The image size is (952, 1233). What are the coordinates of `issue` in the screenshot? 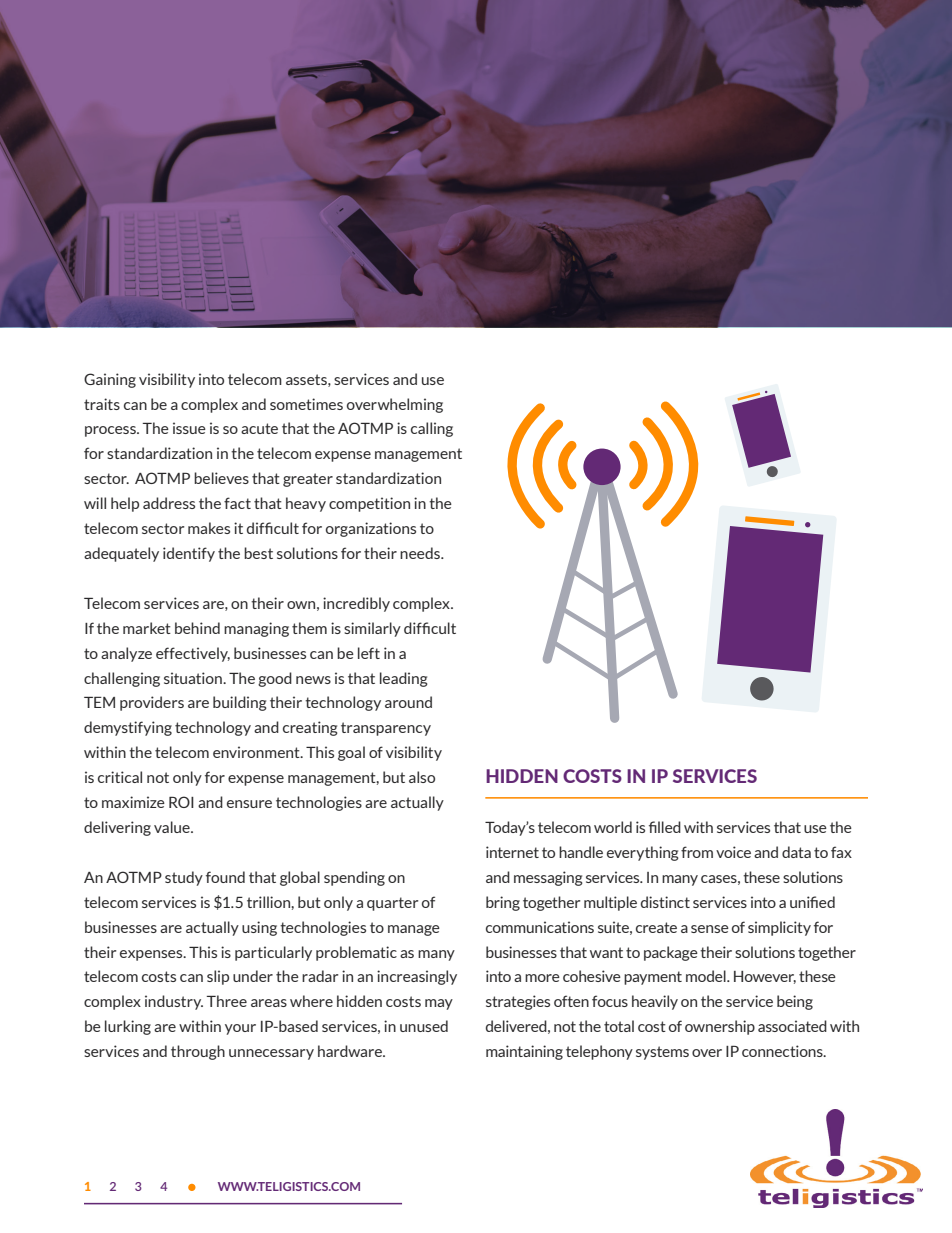 It's located at (189, 428).
